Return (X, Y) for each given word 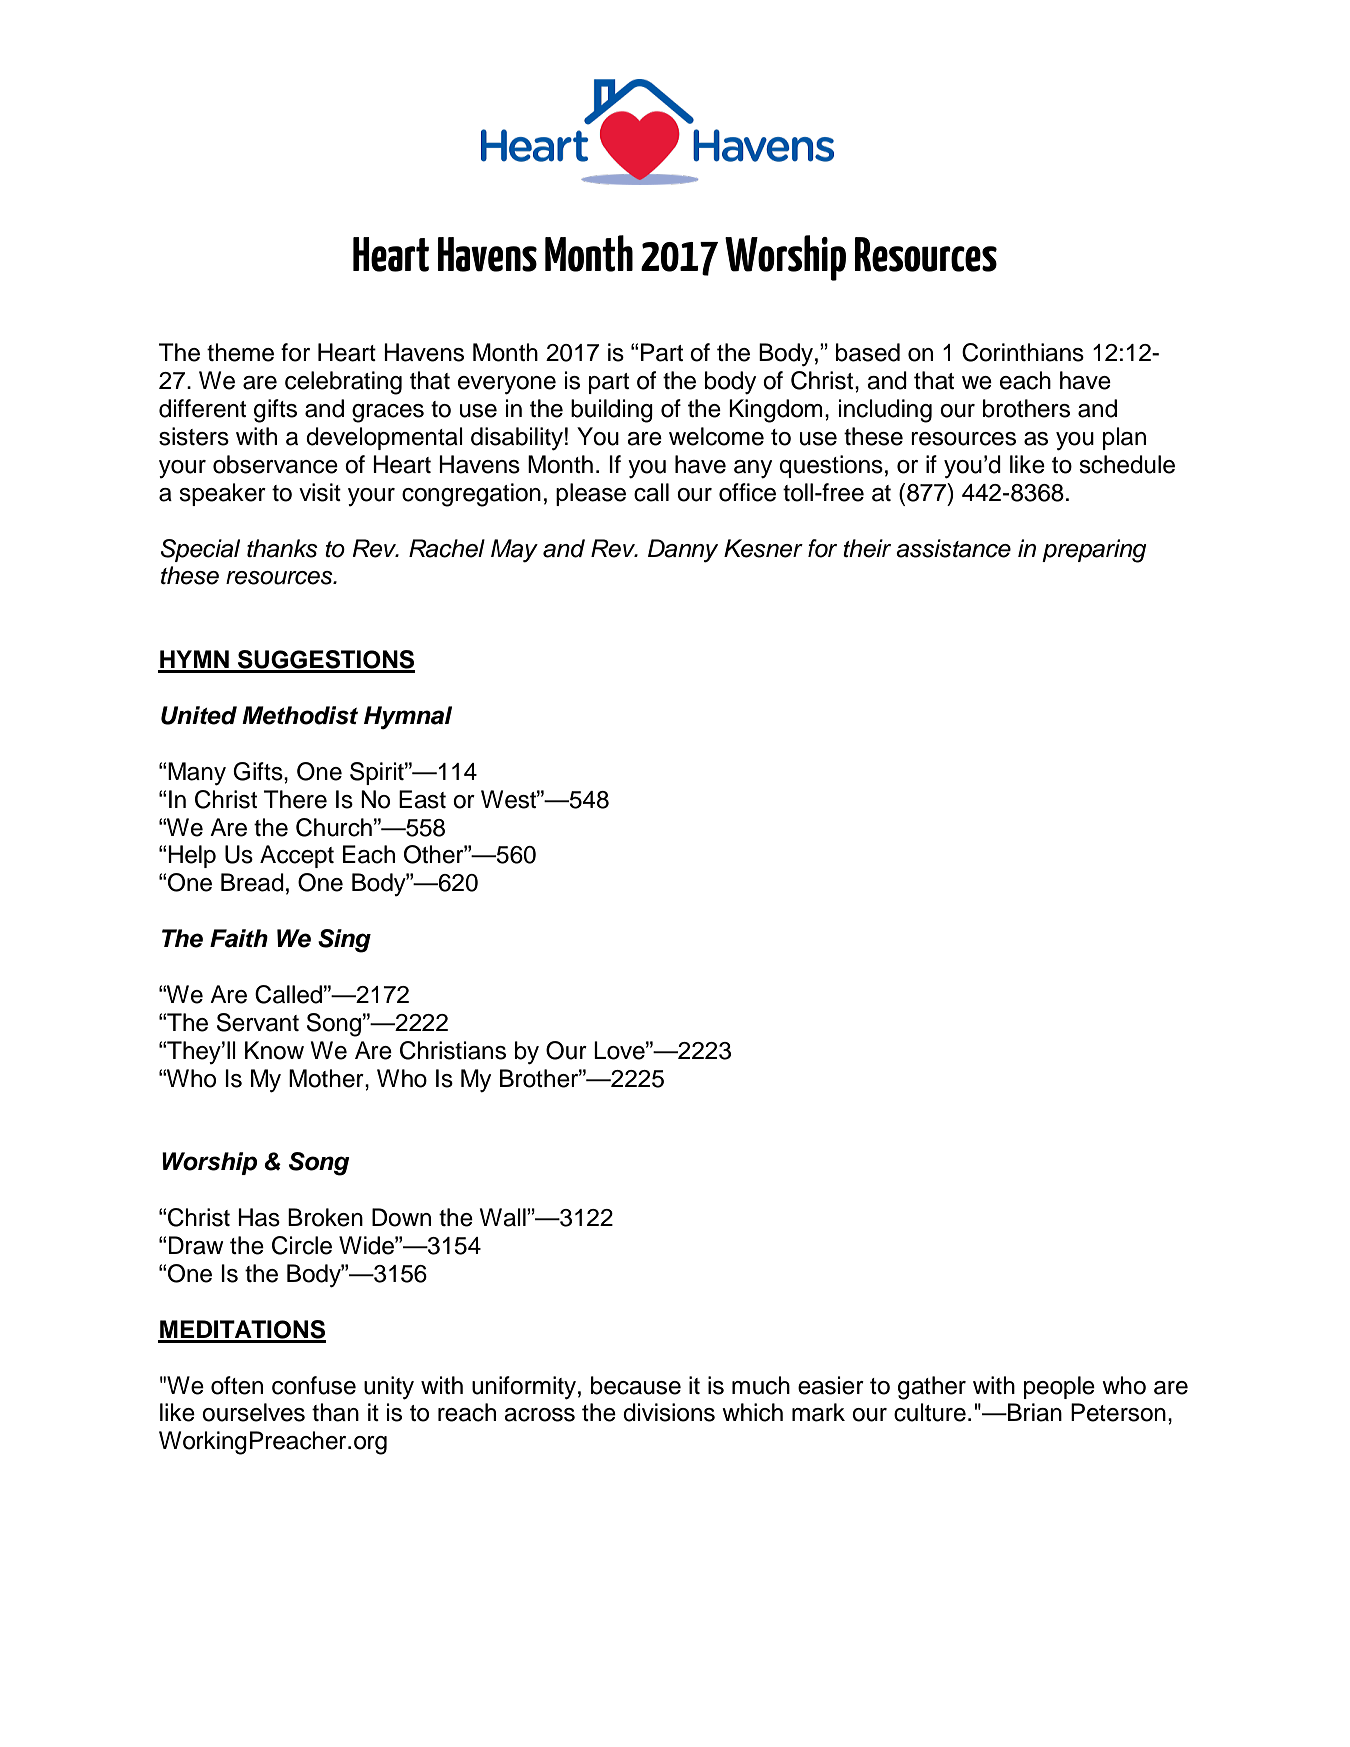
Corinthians (1023, 352)
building (612, 411)
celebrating (343, 383)
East (422, 799)
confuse (314, 1385)
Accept (297, 856)
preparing (1094, 551)
